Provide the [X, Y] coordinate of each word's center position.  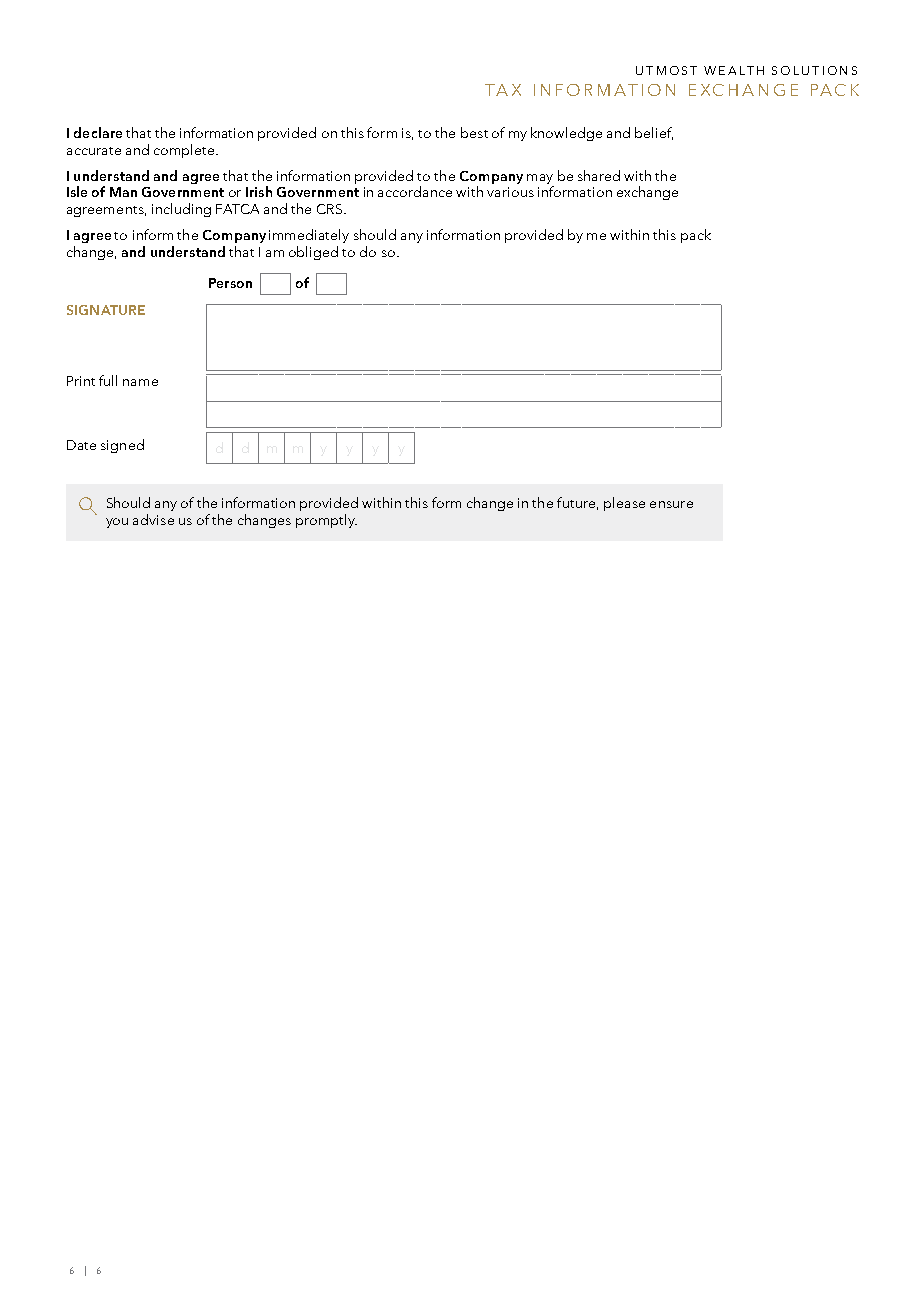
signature [106, 310]
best [474, 132]
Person [230, 283]
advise [153, 519]
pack [696, 236]
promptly [326, 521]
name [140, 382]
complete [185, 151]
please [624, 504]
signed [122, 446]
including [181, 210]
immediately [309, 236]
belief [654, 133]
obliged [313, 253]
